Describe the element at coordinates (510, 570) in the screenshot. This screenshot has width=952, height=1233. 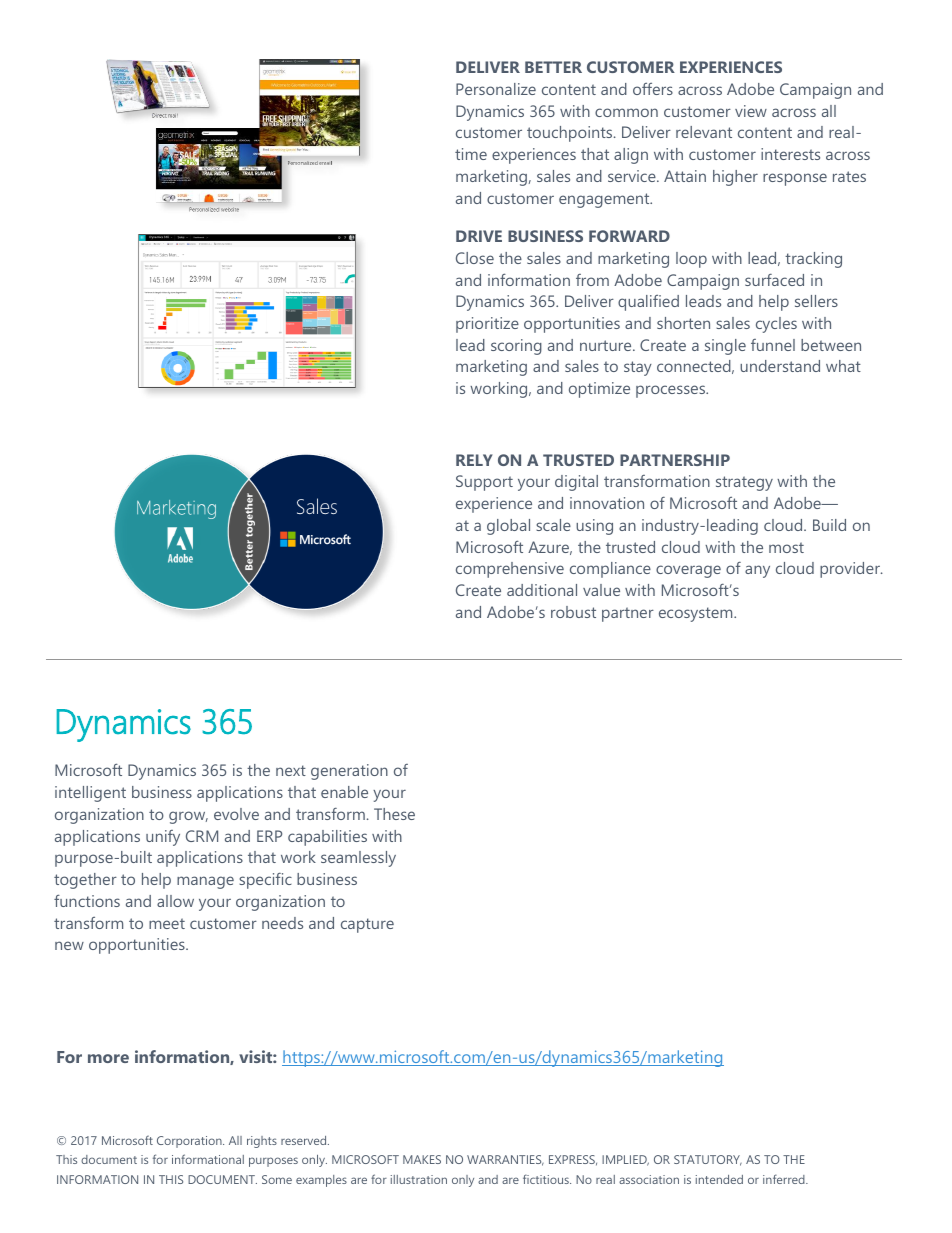
I see `comprehensive` at that location.
